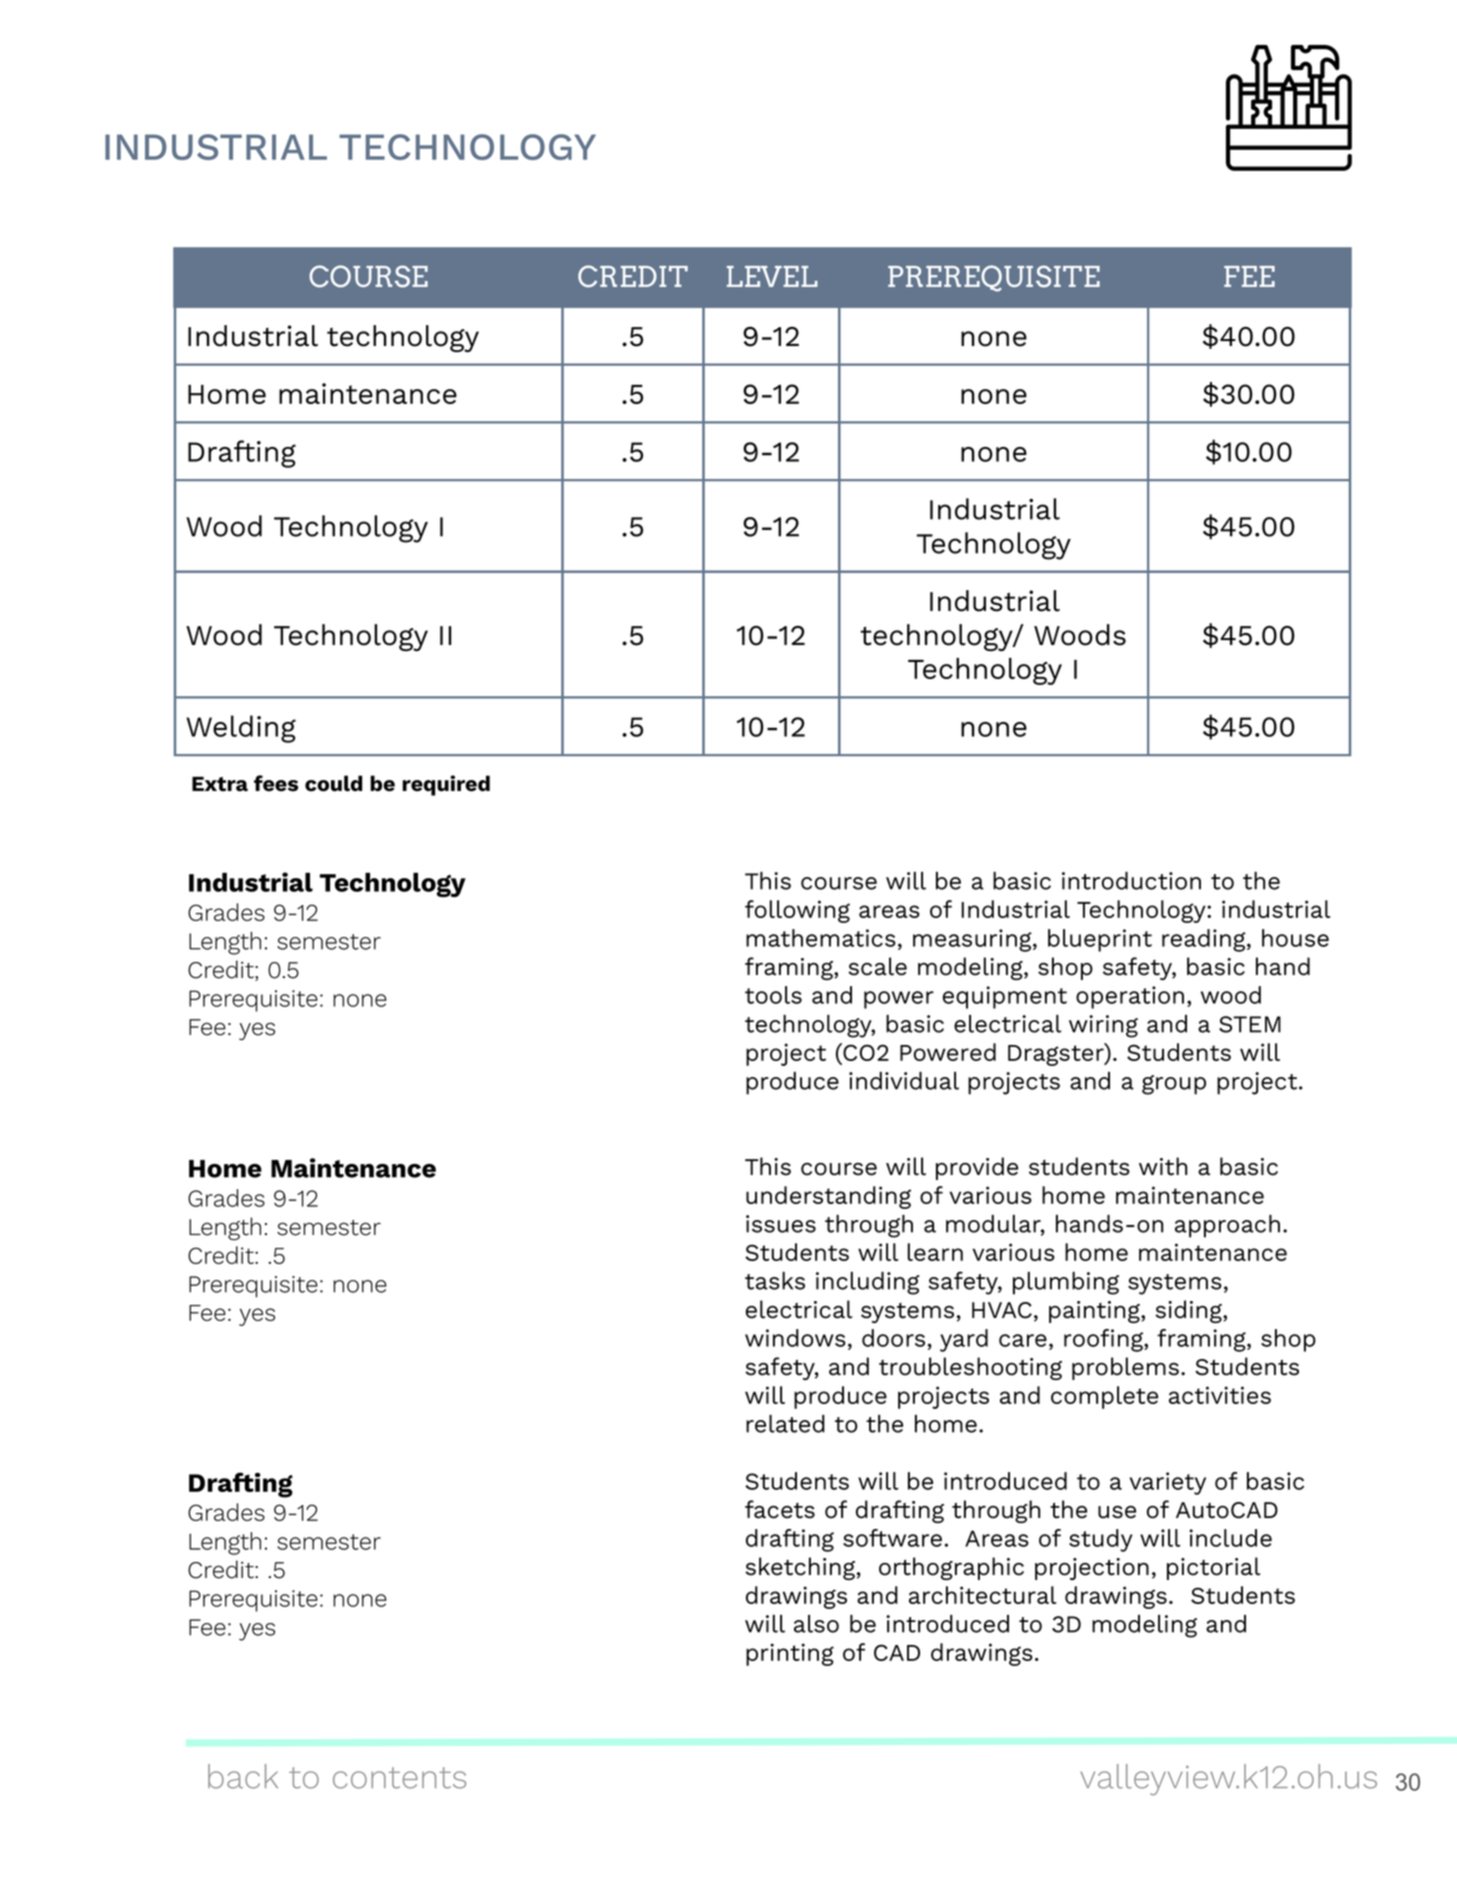  I want to click on pictorial, so click(1213, 1568).
